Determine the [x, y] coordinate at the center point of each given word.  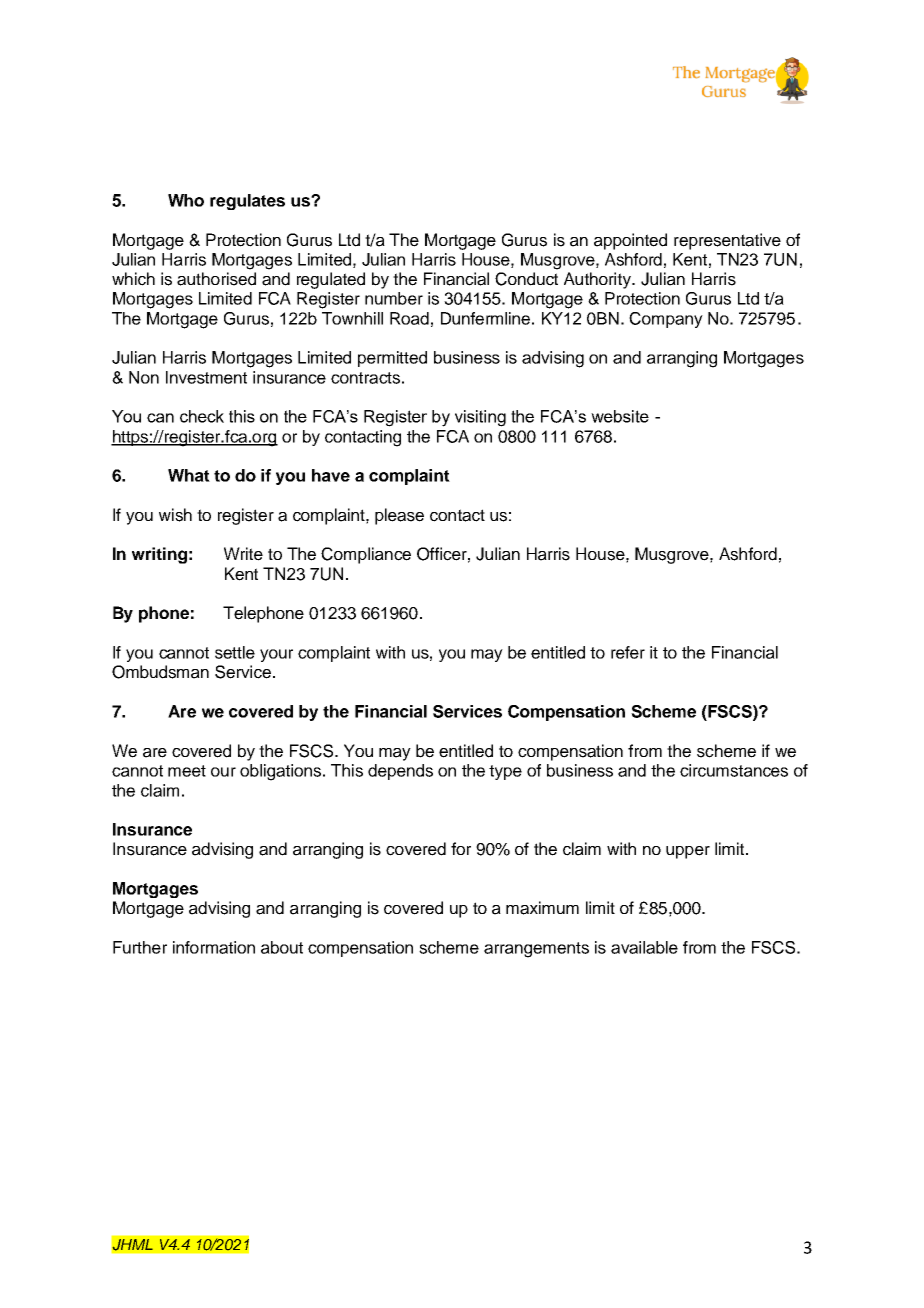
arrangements [536, 950]
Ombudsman [160, 672]
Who [186, 200]
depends [400, 772]
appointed [630, 241]
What [189, 475]
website [620, 416]
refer [628, 652]
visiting [480, 418]
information [214, 947]
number [394, 298]
